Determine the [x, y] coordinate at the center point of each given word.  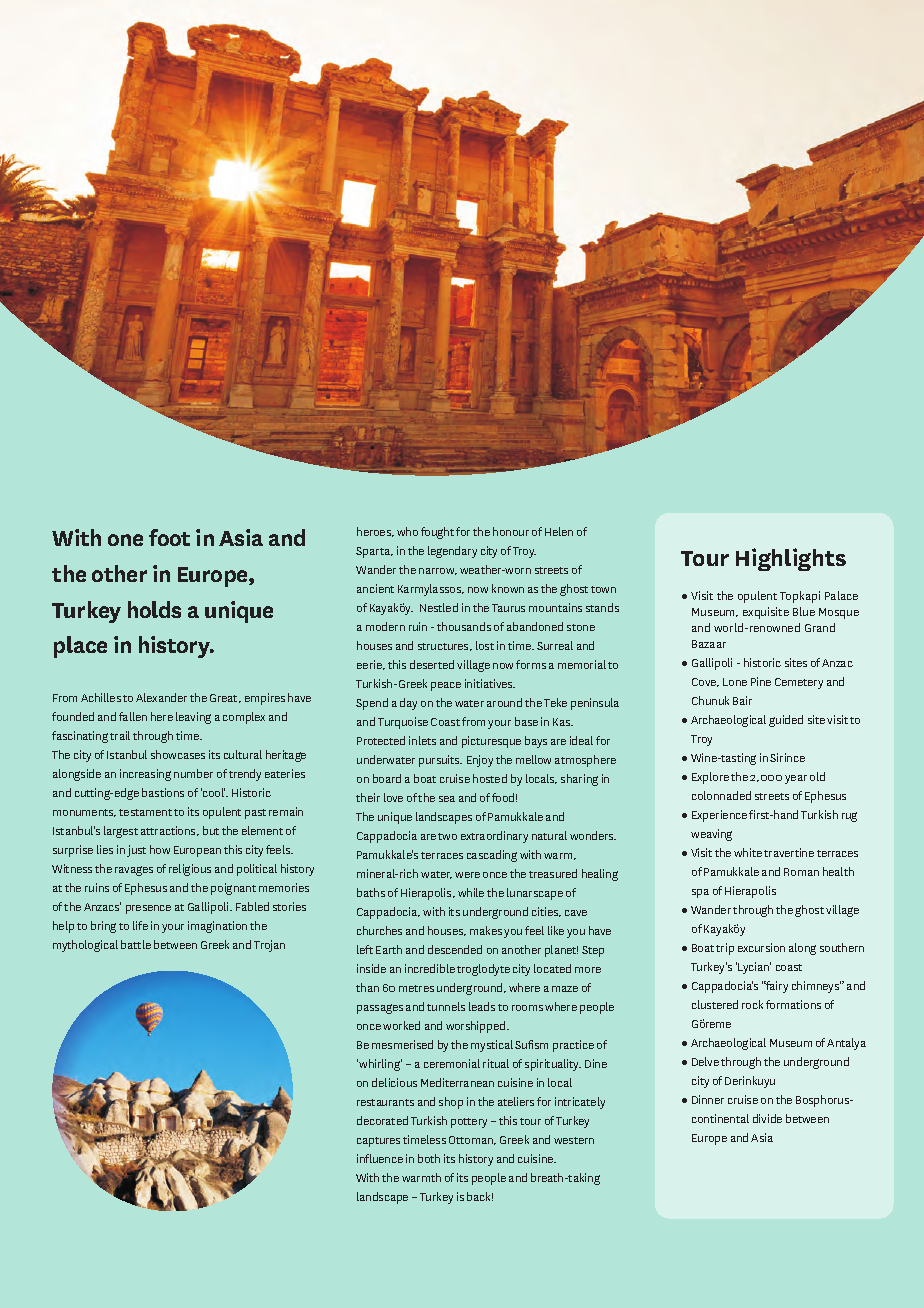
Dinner [708, 1099]
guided [786, 721]
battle [136, 944]
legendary [452, 552]
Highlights [791, 559]
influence [380, 1158]
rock [752, 1004]
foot [169, 537]
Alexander [161, 697]
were [467, 875]
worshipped [477, 1027]
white [748, 852]
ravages [134, 871]
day [408, 704]
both [429, 1158]
